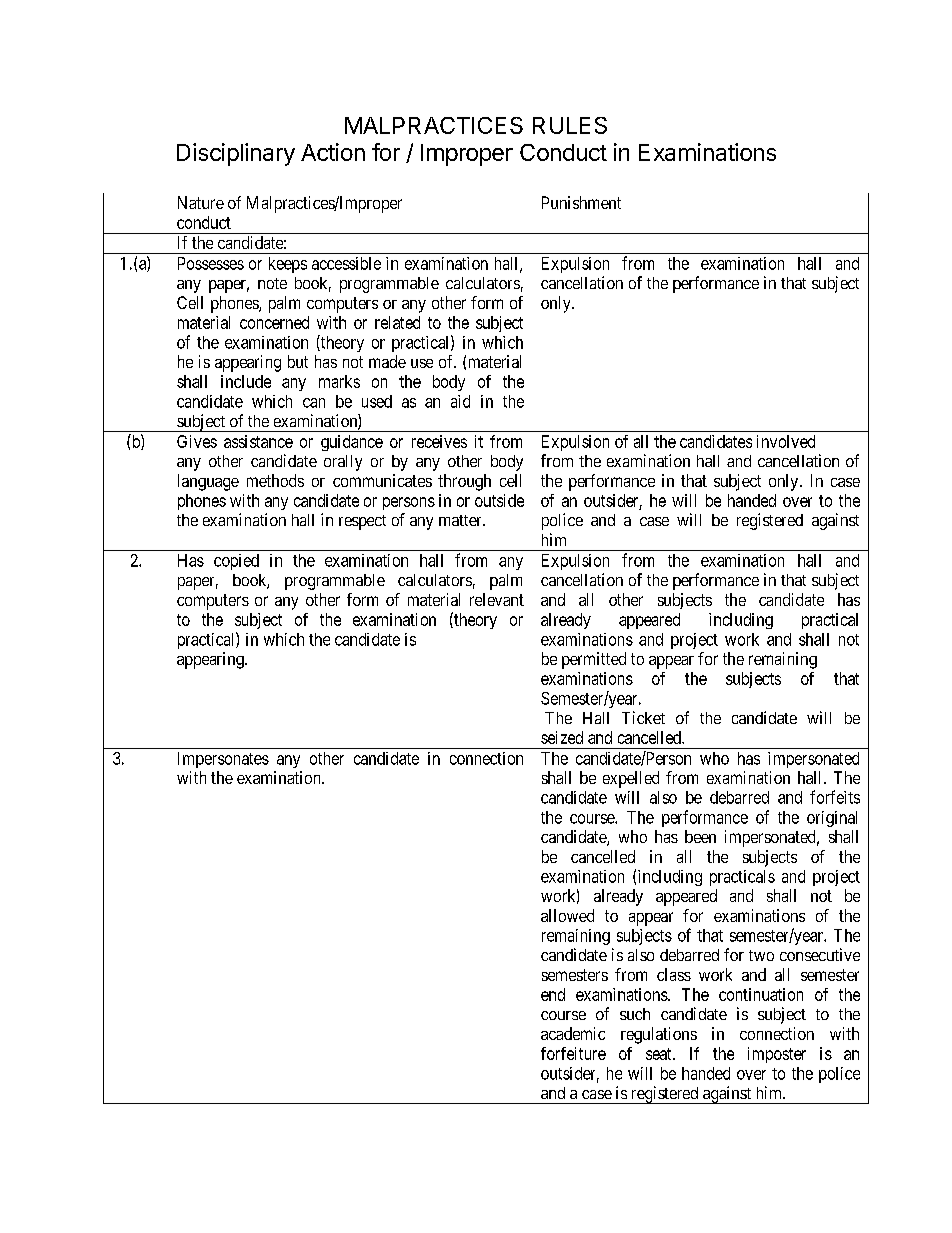 This image has height=1233, width=952. Describe the element at coordinates (562, 737) in the image. I see `seized` at that location.
